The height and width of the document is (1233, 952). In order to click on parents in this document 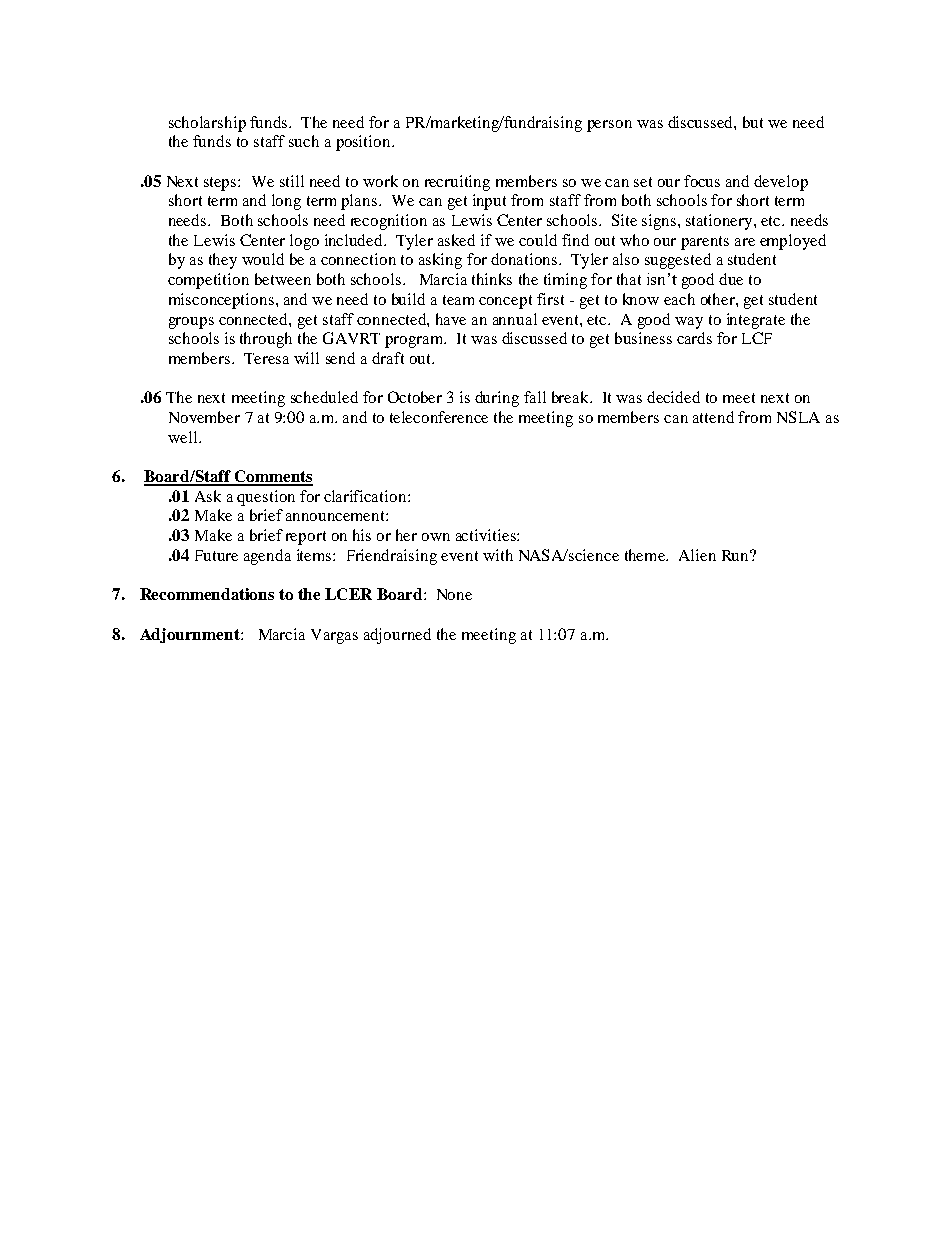, I will do `click(705, 243)`.
